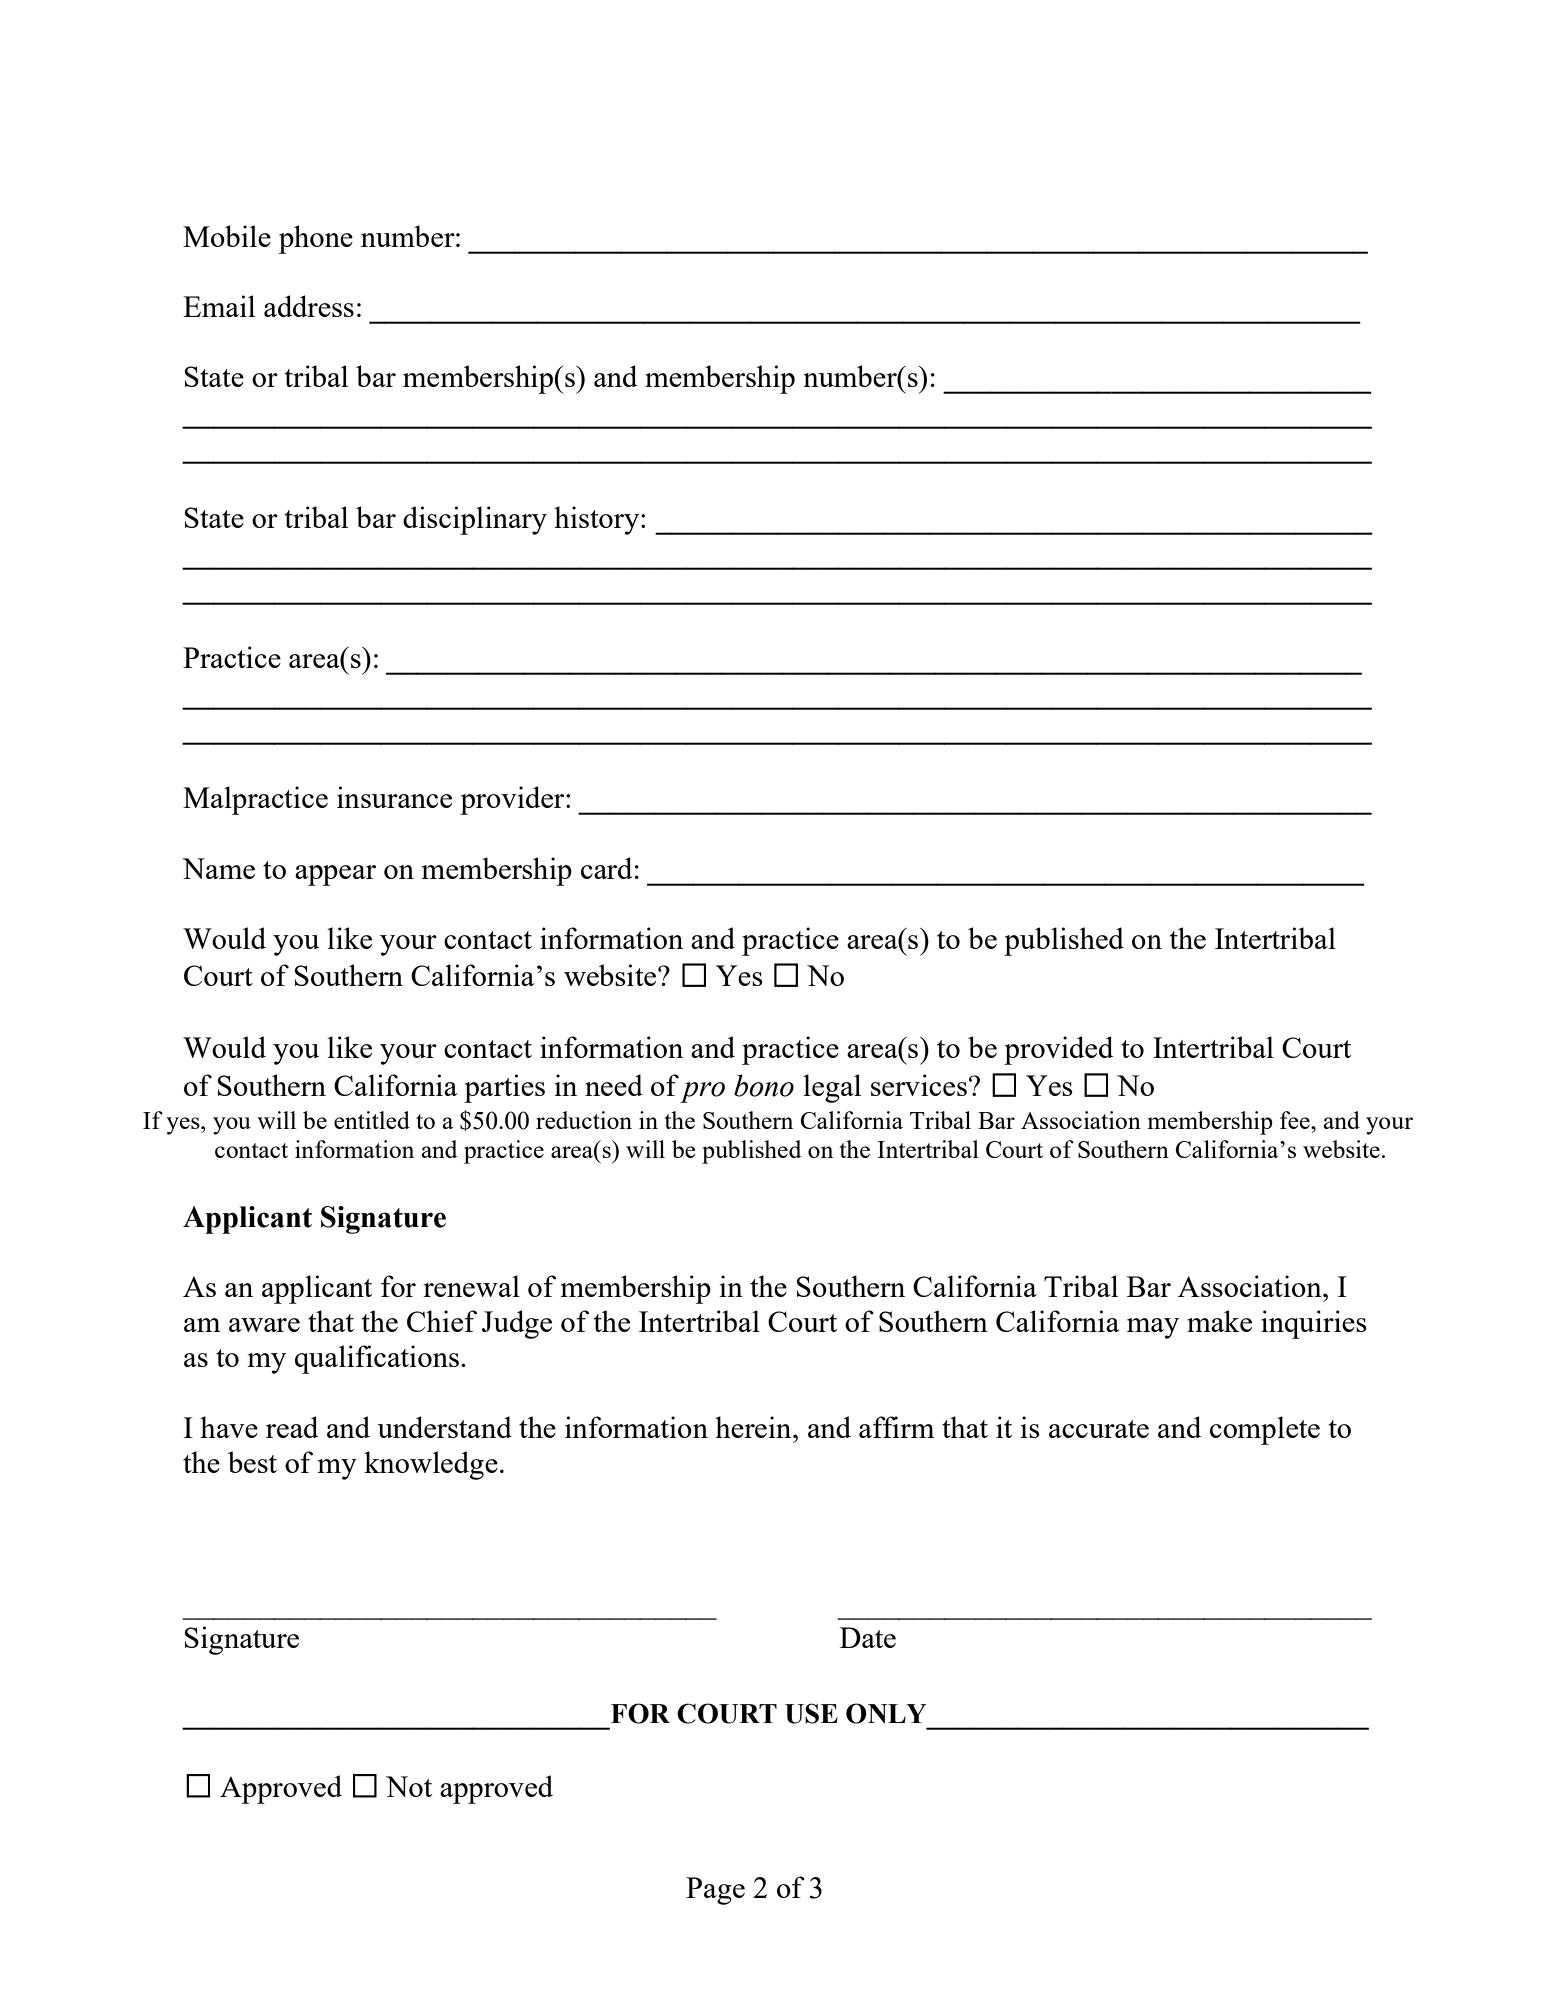  Describe the element at coordinates (764, 1085) in the image. I see `bono` at that location.
